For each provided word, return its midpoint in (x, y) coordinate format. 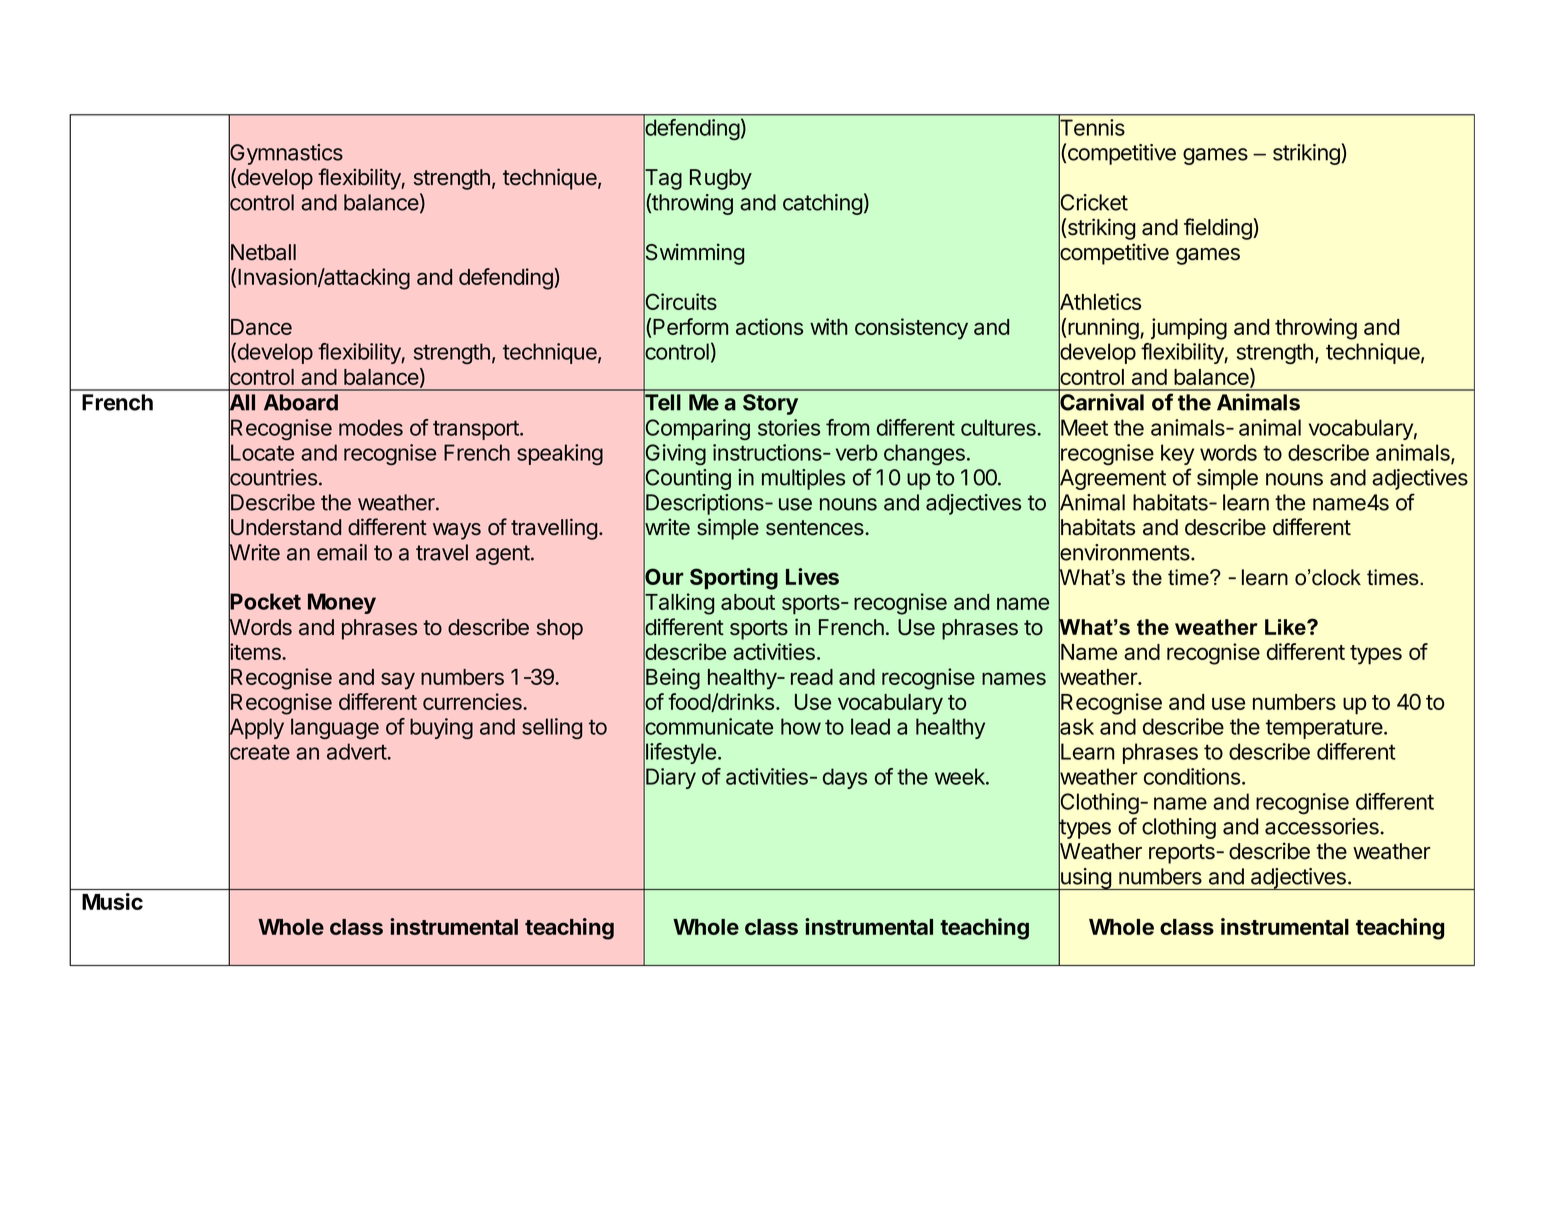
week (961, 776)
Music (112, 901)
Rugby (721, 179)
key (1177, 454)
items (256, 652)
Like (1286, 627)
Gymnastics (286, 154)
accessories (1323, 826)
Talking (678, 604)
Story (770, 404)
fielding (1219, 229)
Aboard (301, 402)
